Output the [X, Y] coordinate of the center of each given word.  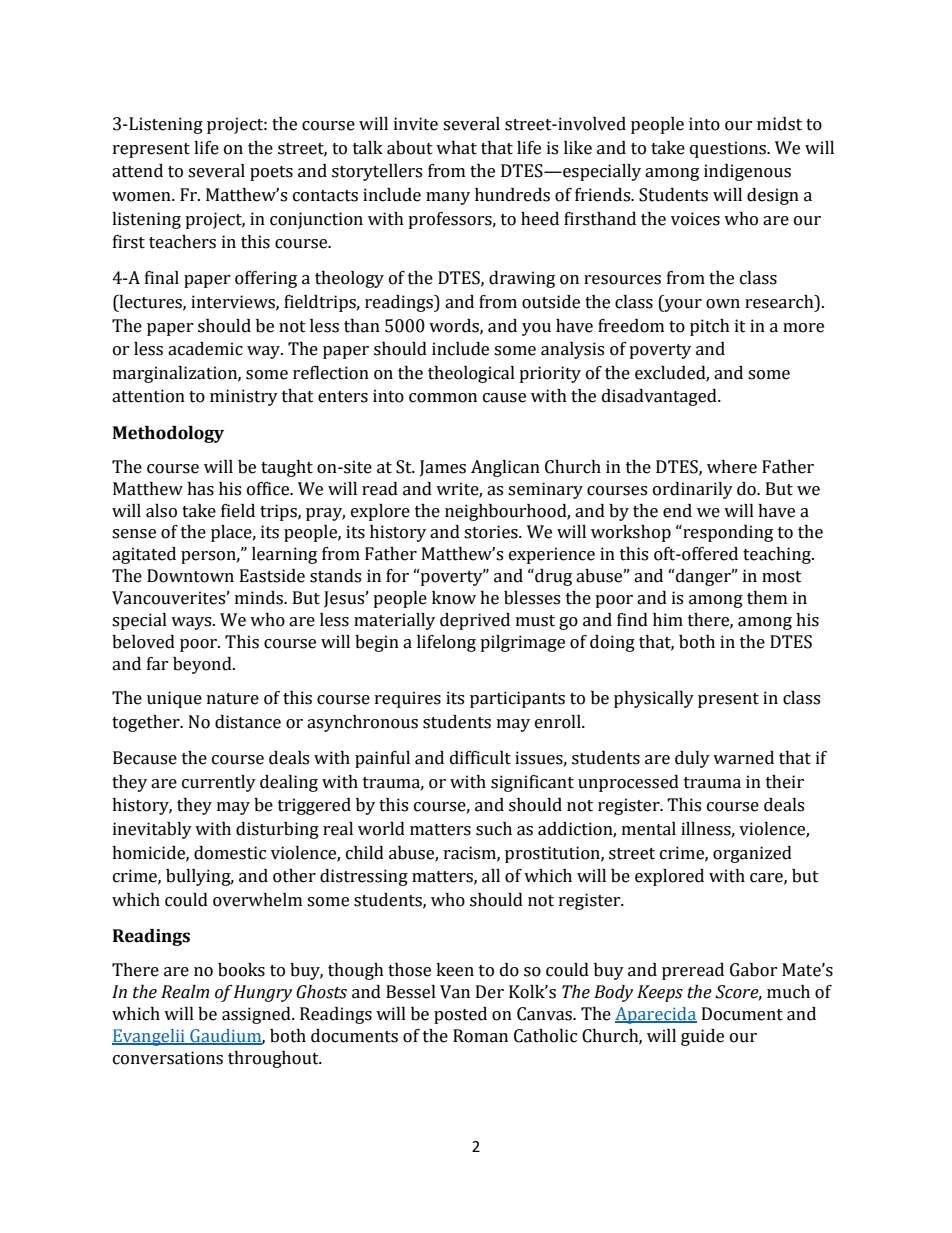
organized [752, 854]
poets [271, 173]
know [454, 598]
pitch [710, 327]
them [767, 598]
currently [219, 783]
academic [205, 349]
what [456, 148]
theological [471, 374]
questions [729, 149]
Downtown [190, 576]
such [494, 829]
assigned [257, 1015]
